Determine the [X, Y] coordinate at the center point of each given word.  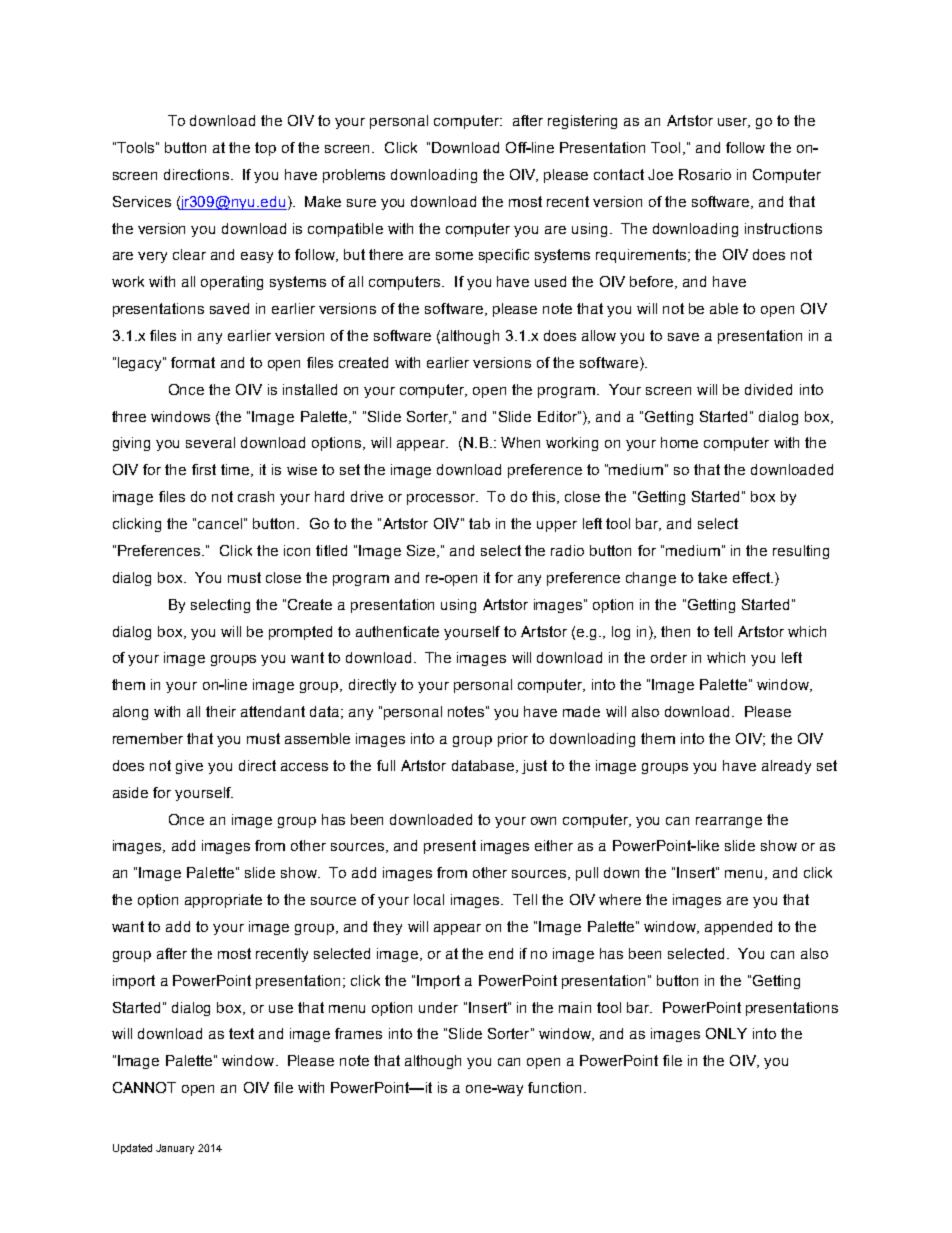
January [175, 1149]
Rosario [705, 174]
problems [354, 176]
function [554, 1087]
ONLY [726, 1033]
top [265, 149]
